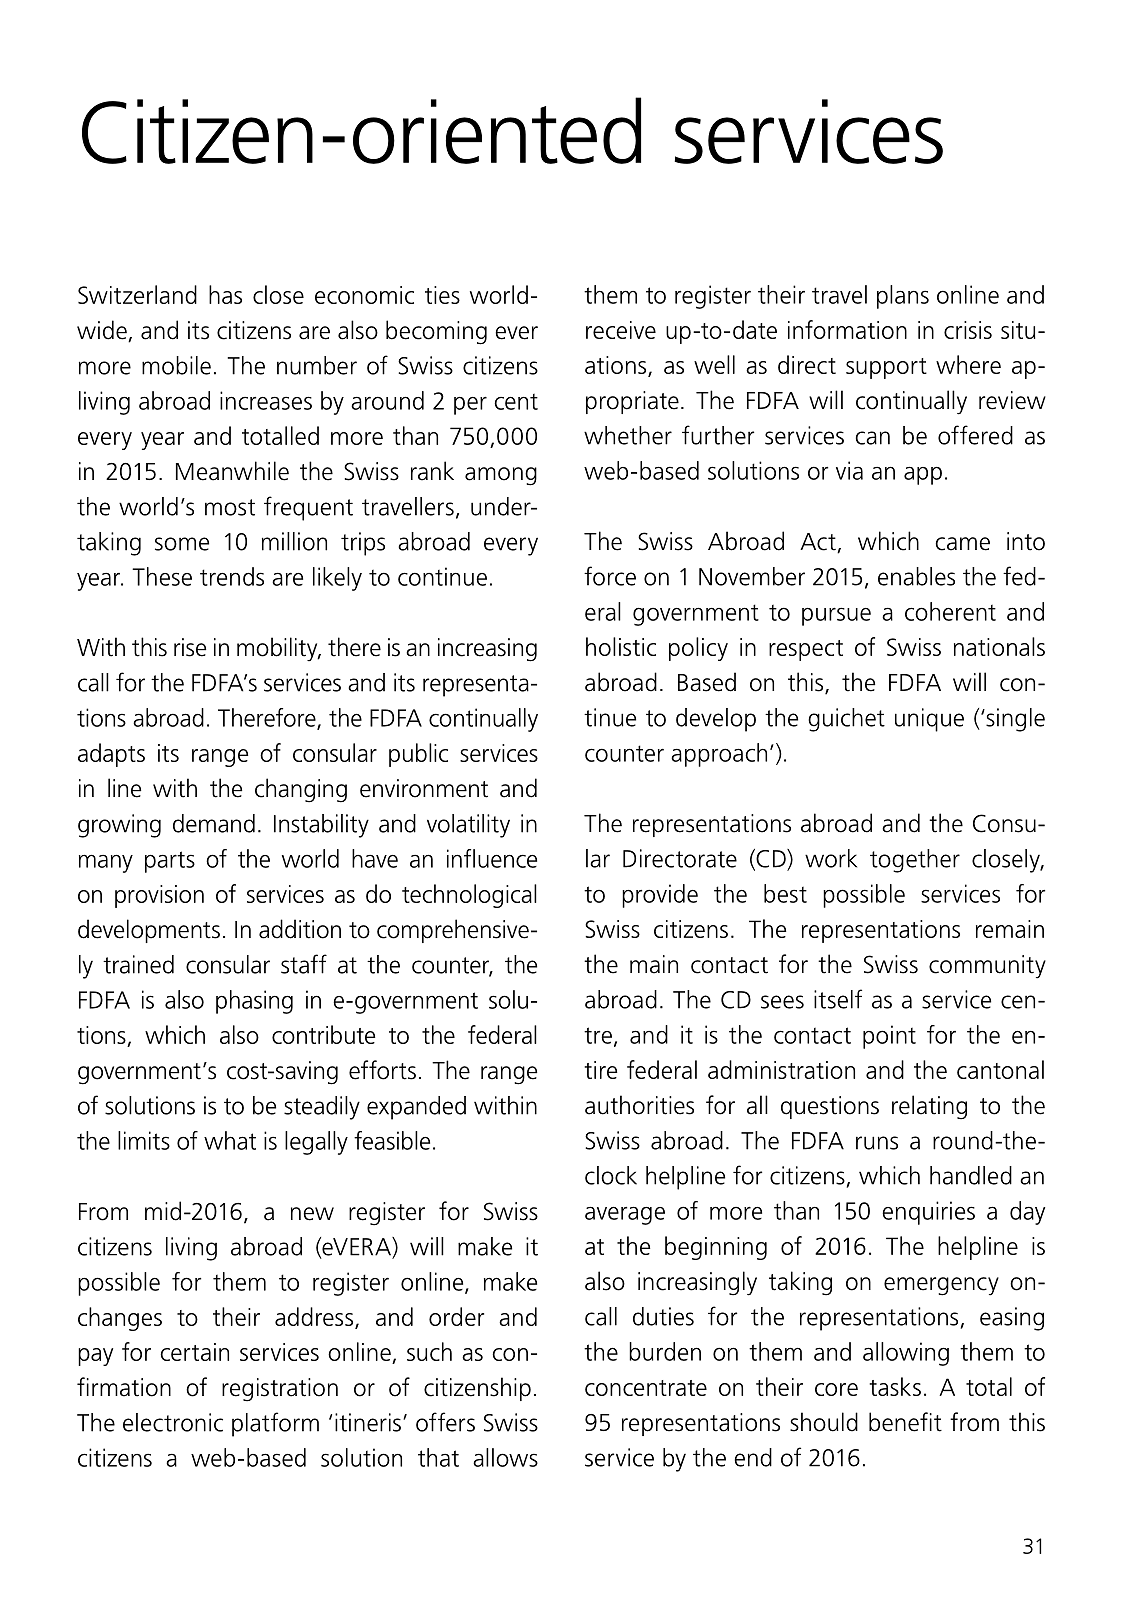 The height and width of the screenshot is (1614, 1138). I want to click on electronic, so click(173, 1422).
